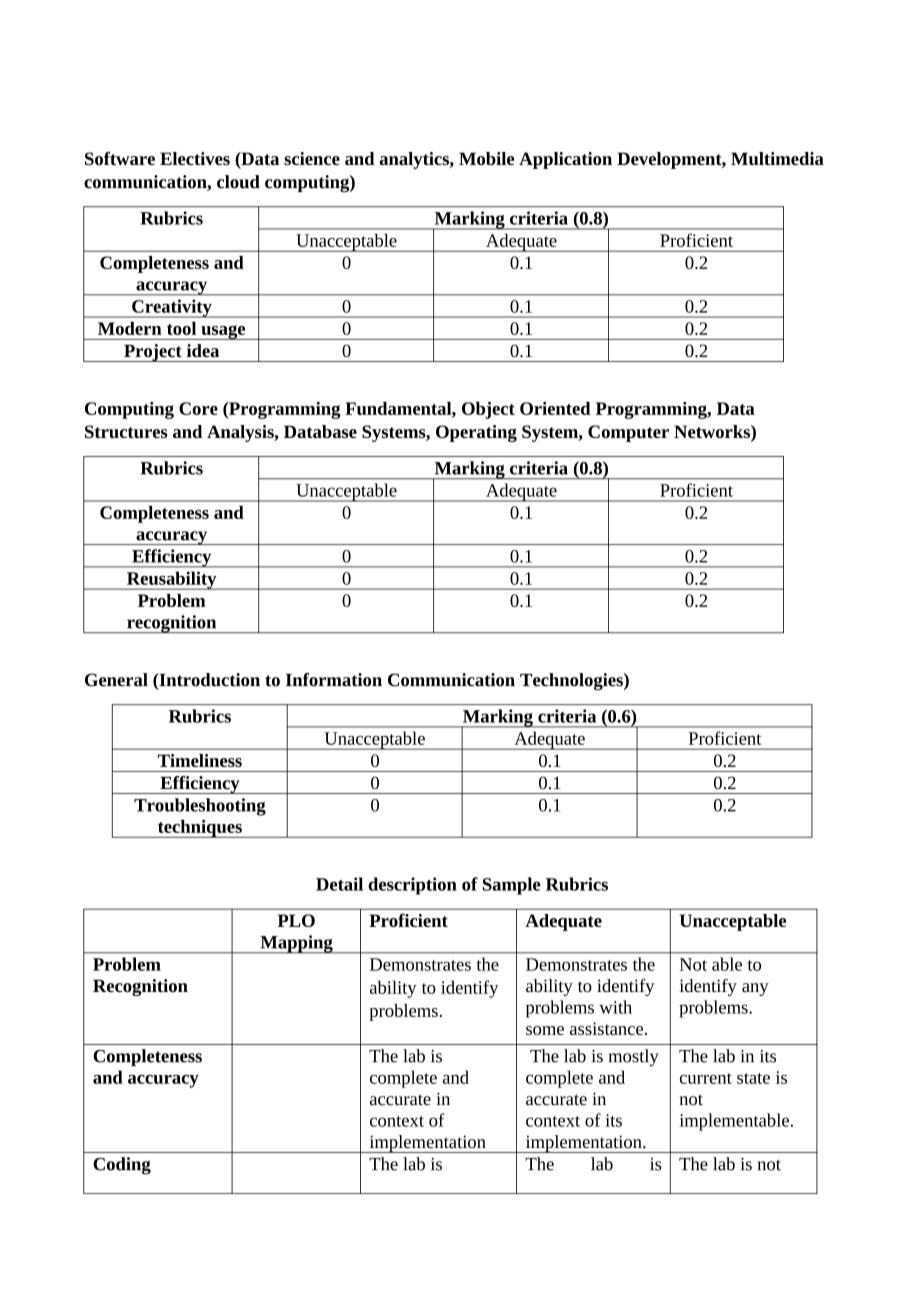 The height and width of the document is (1308, 924). I want to click on description, so click(412, 886).
